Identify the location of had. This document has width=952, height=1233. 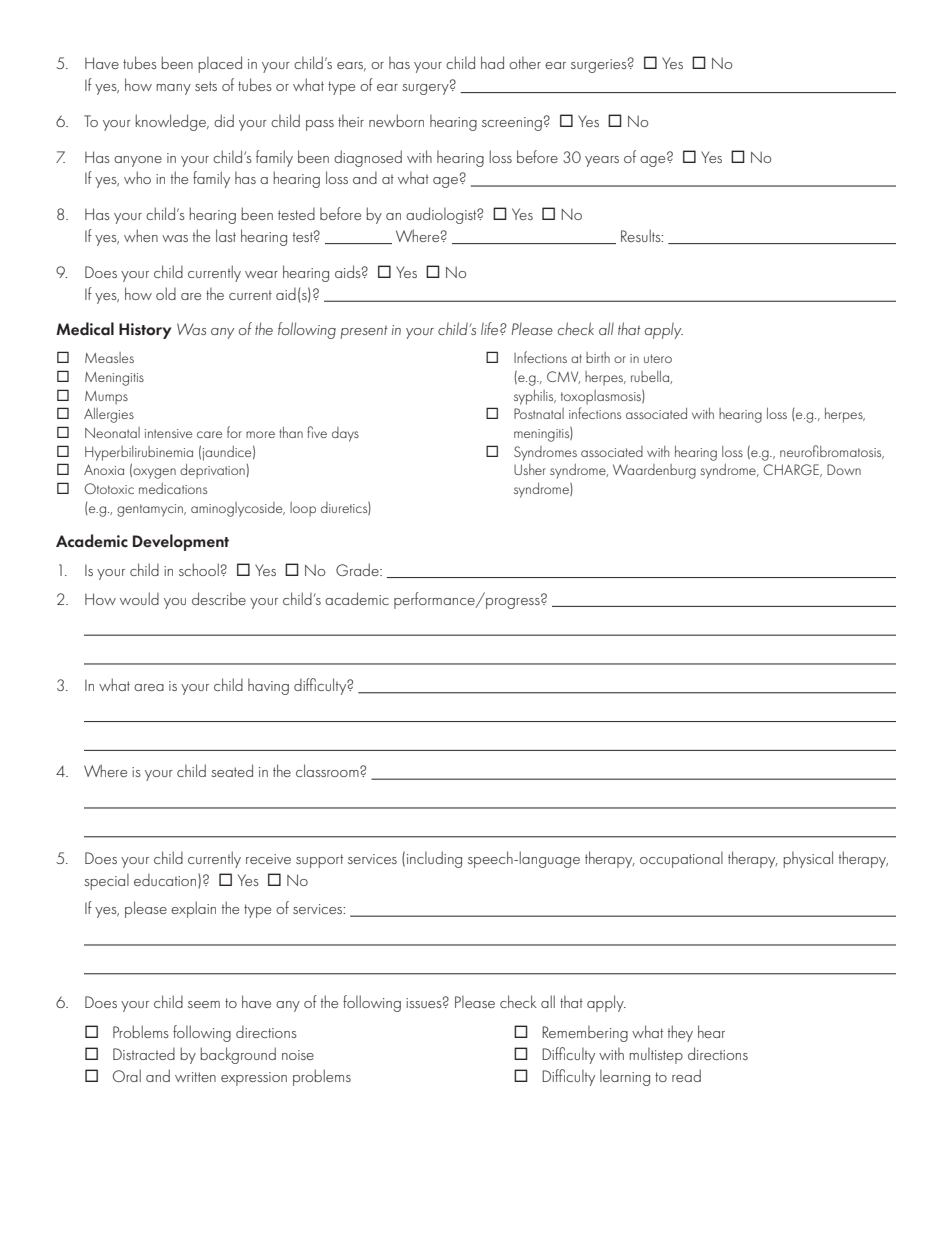
(492, 62).
